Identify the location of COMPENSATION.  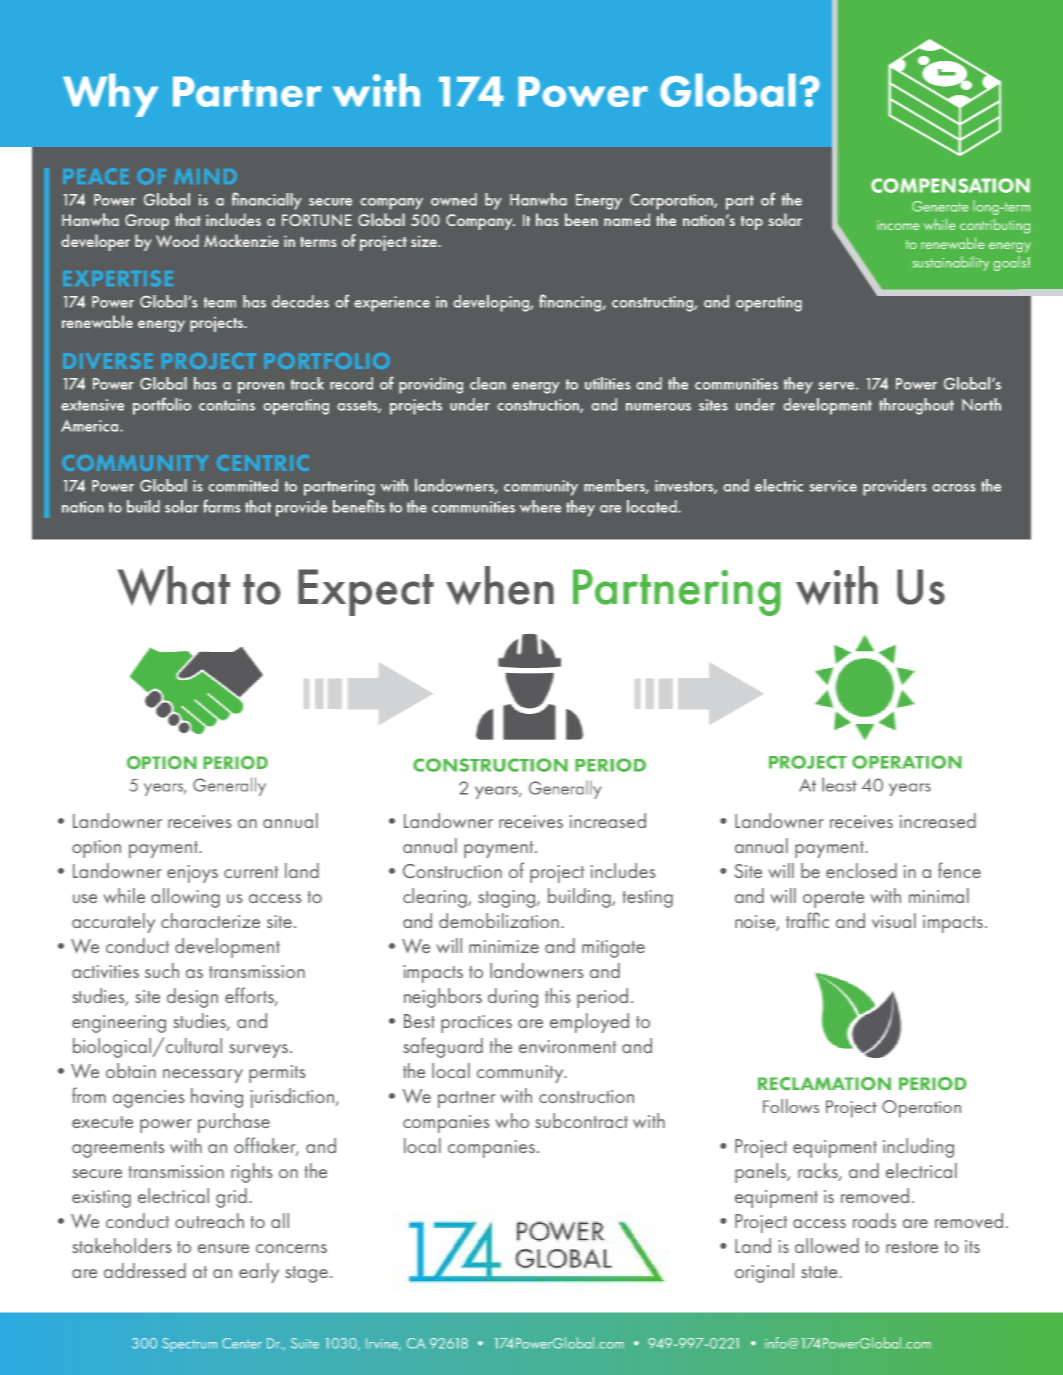
(950, 185).
